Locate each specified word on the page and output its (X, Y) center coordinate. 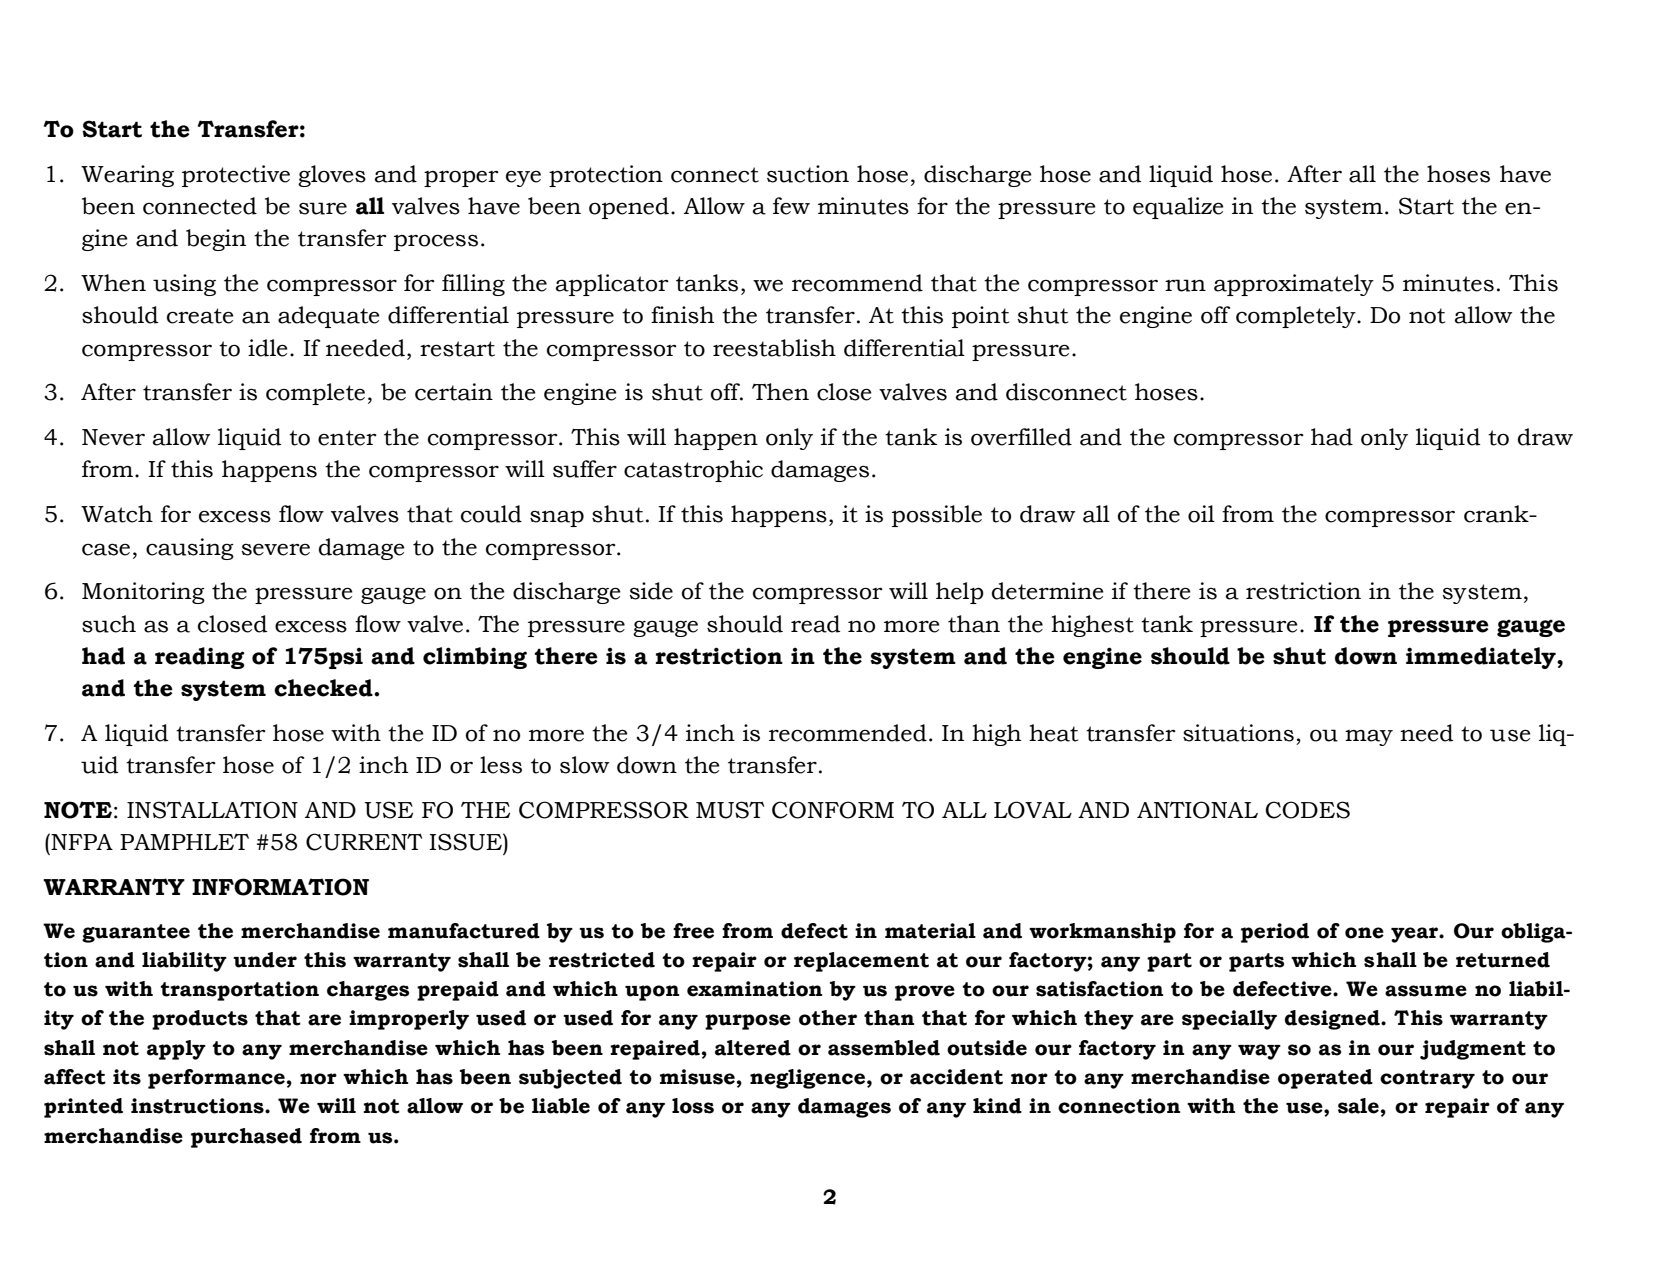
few (791, 206)
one (1364, 933)
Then (780, 392)
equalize (1178, 208)
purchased (246, 1138)
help (960, 593)
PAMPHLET (184, 842)
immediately (1482, 658)
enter (347, 438)
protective (236, 176)
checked (324, 688)
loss (693, 1106)
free (693, 931)
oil (1201, 514)
